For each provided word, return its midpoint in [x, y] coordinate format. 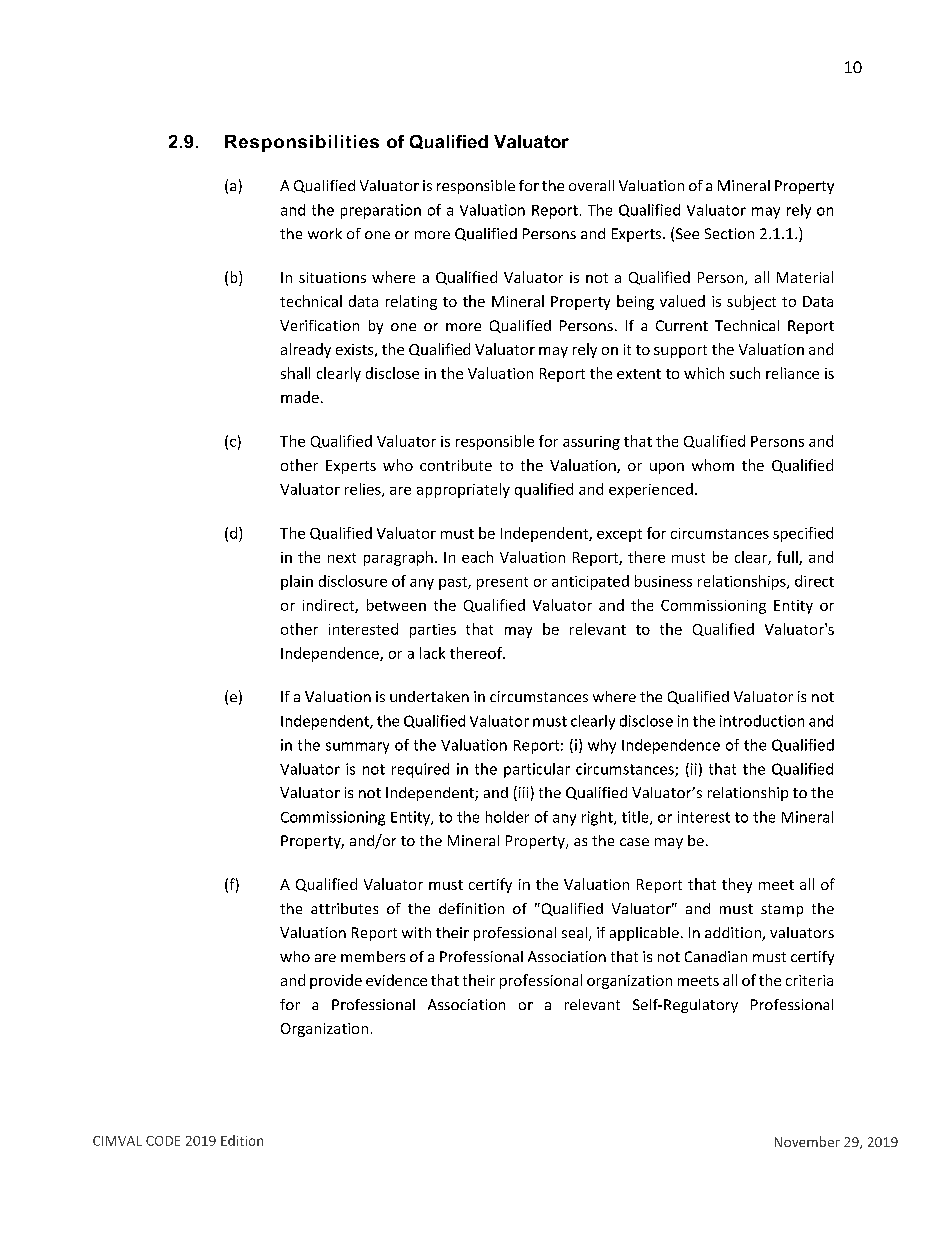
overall [591, 185]
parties [433, 631]
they [737, 885]
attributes [344, 908]
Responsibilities [302, 143]
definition [471, 908]
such [745, 373]
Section [729, 233]
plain [297, 582]
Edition [242, 1140]
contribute [456, 465]
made [300, 397]
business [663, 581]
